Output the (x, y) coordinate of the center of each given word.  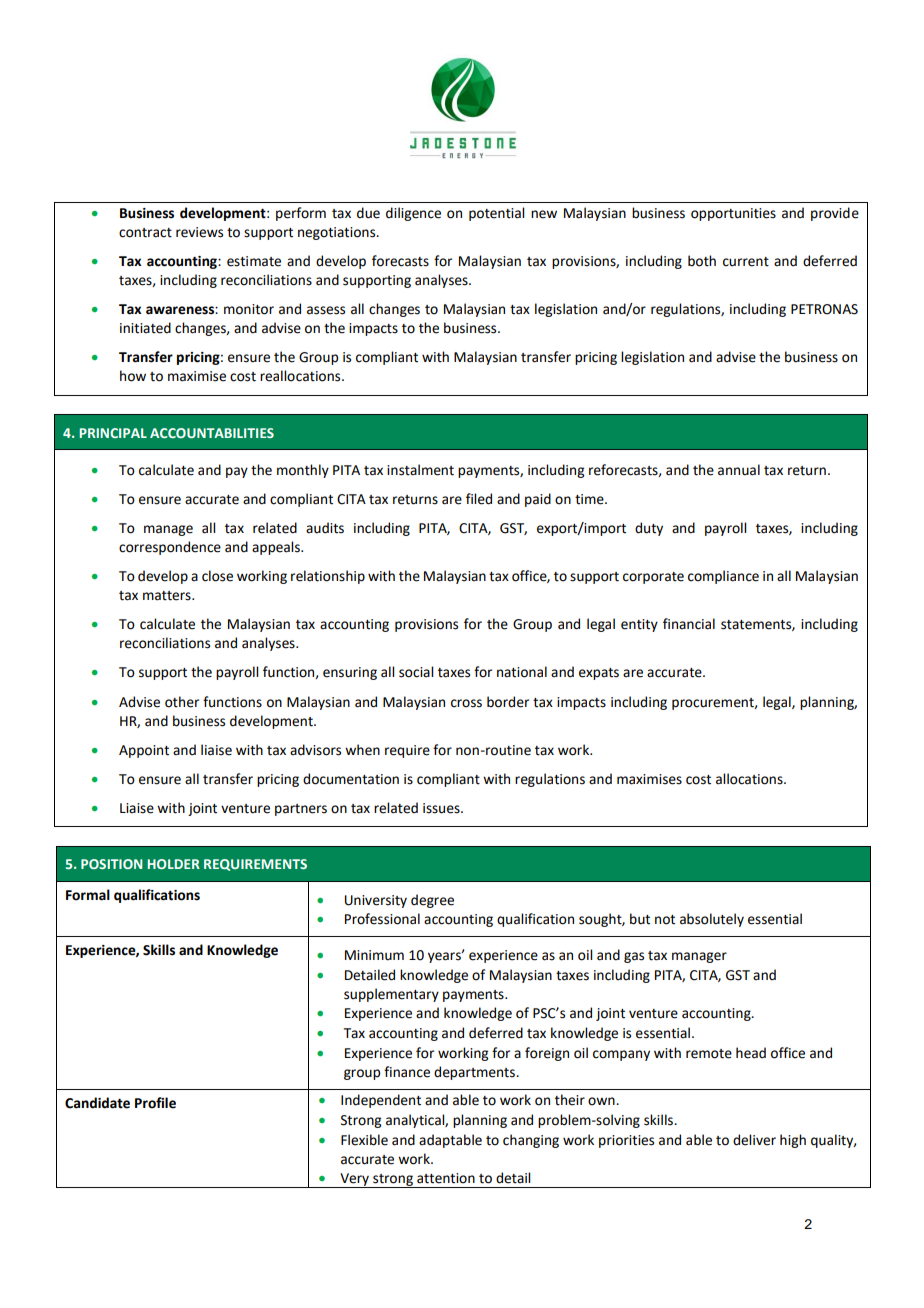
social (416, 672)
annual (739, 470)
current (746, 262)
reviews (199, 232)
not (665, 920)
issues (442, 808)
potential (496, 214)
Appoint (144, 751)
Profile (155, 1103)
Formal (88, 895)
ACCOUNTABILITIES (212, 433)
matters (168, 596)
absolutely (712, 920)
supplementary (391, 995)
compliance (723, 577)
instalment (420, 470)
